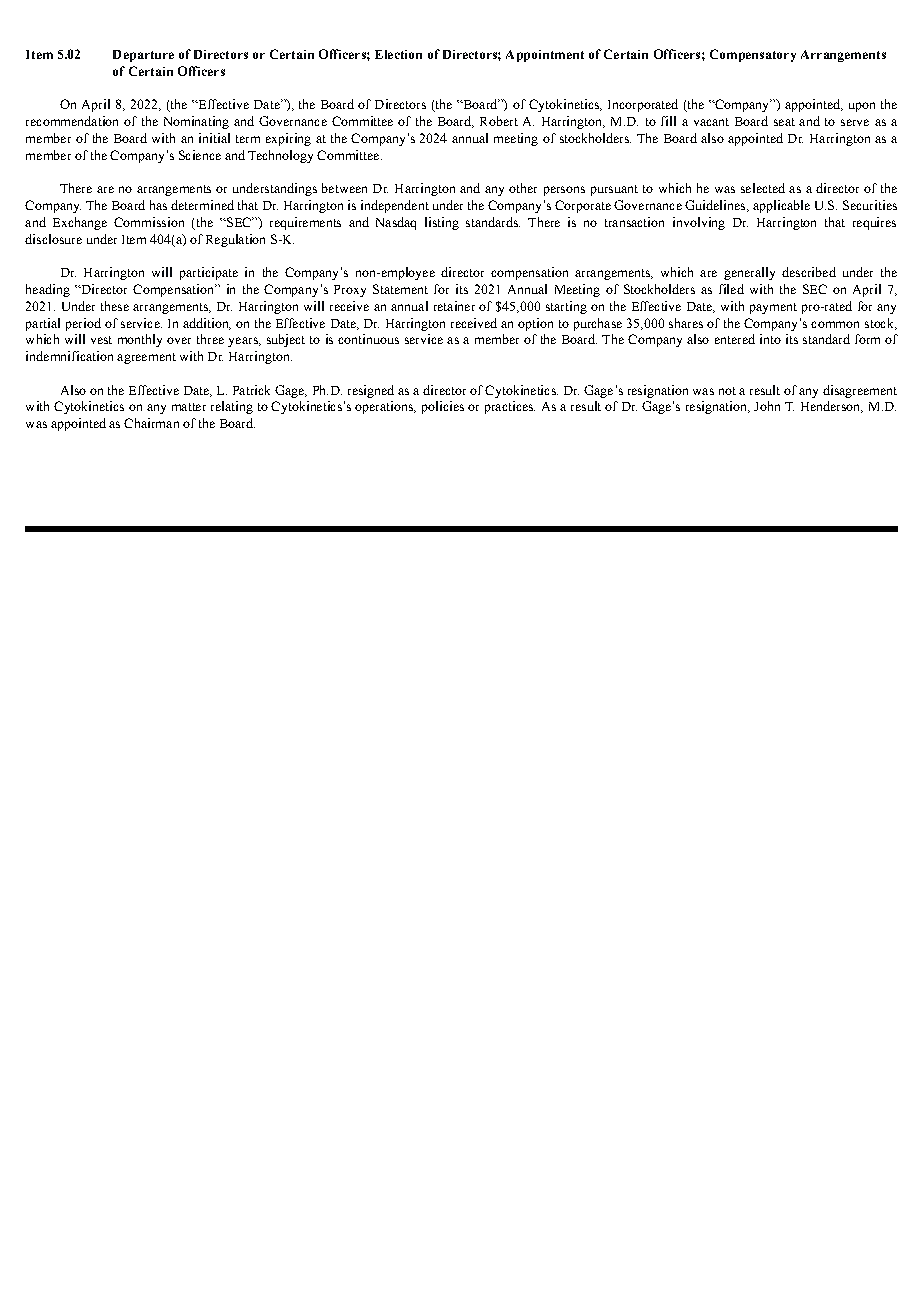 This screenshot has width=924, height=1308. What do you see at coordinates (753, 55) in the screenshot?
I see `Compensatory` at bounding box center [753, 55].
